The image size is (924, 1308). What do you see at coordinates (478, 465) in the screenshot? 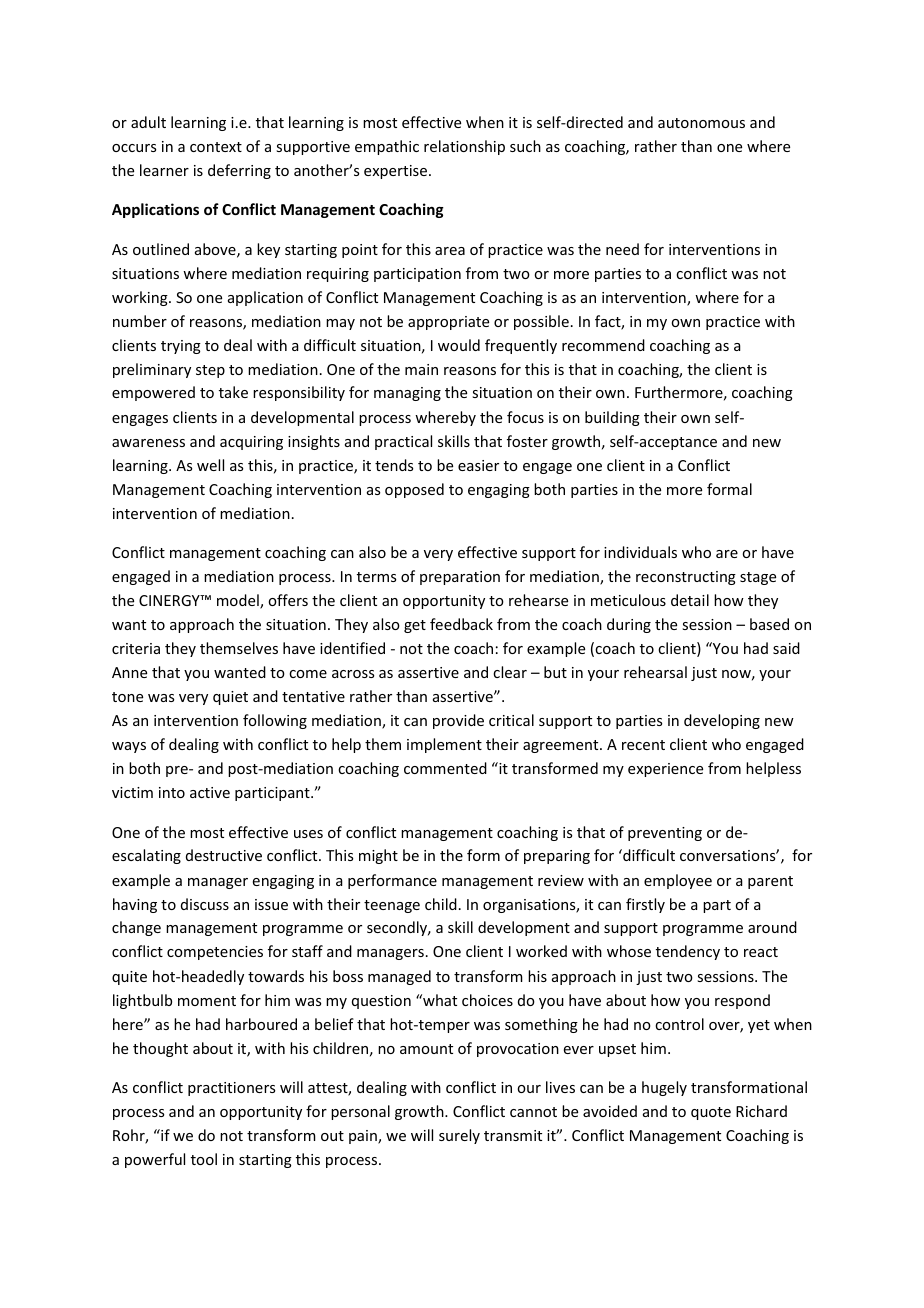
I see `easier` at bounding box center [478, 465].
